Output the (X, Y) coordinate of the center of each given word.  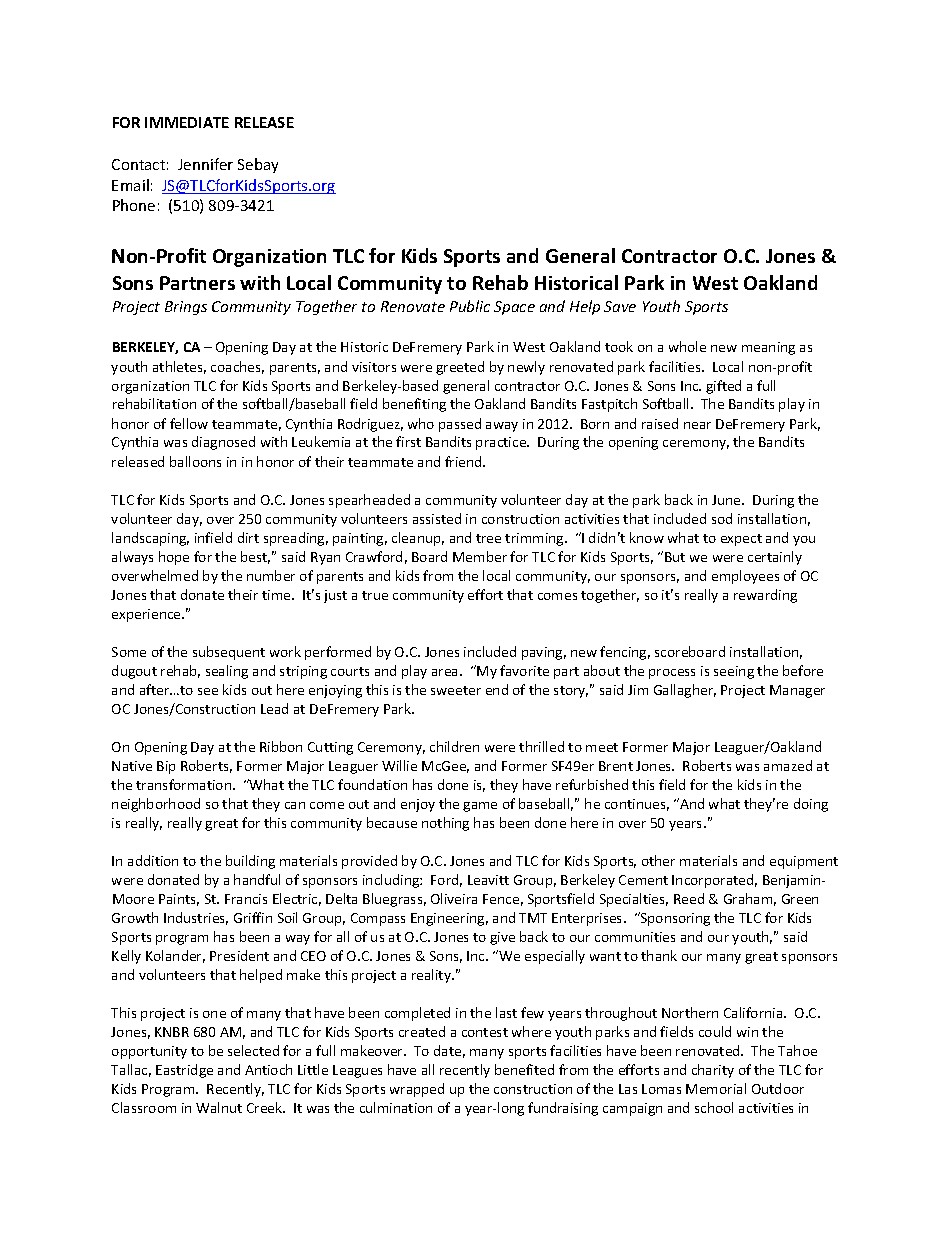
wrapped (417, 1090)
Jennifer (205, 164)
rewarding (765, 596)
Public (470, 306)
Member (480, 556)
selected (253, 1050)
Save (620, 306)
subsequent (229, 653)
